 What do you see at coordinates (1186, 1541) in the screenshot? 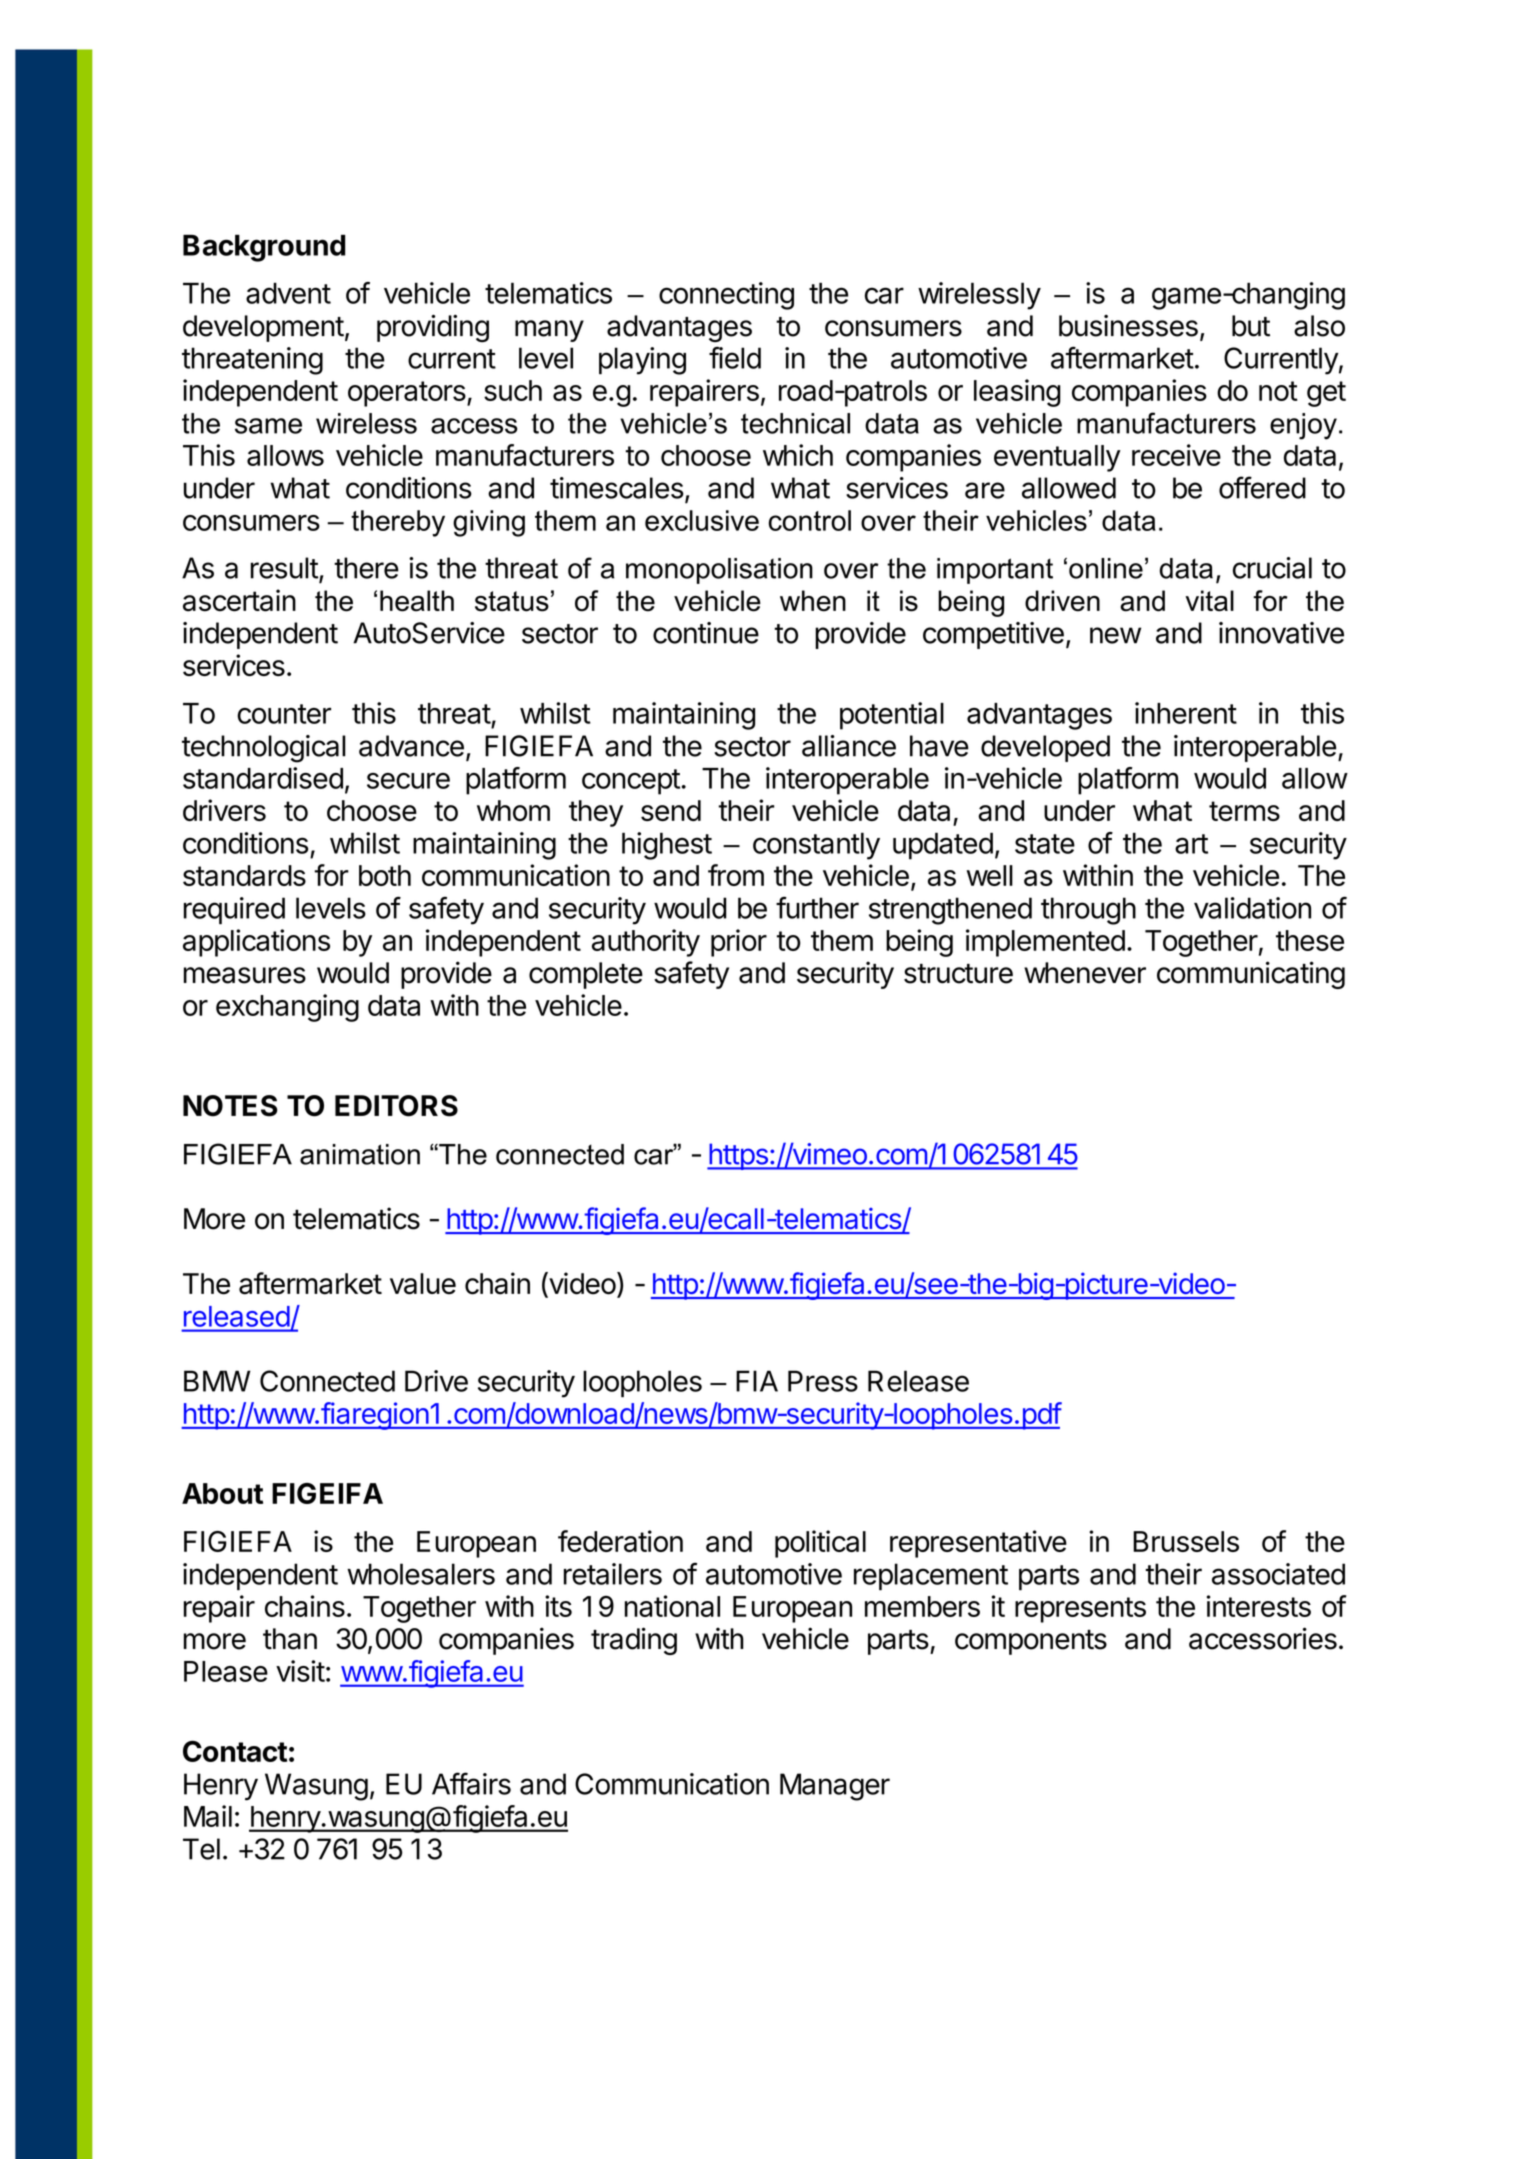
I see `Brussels` at bounding box center [1186, 1541].
